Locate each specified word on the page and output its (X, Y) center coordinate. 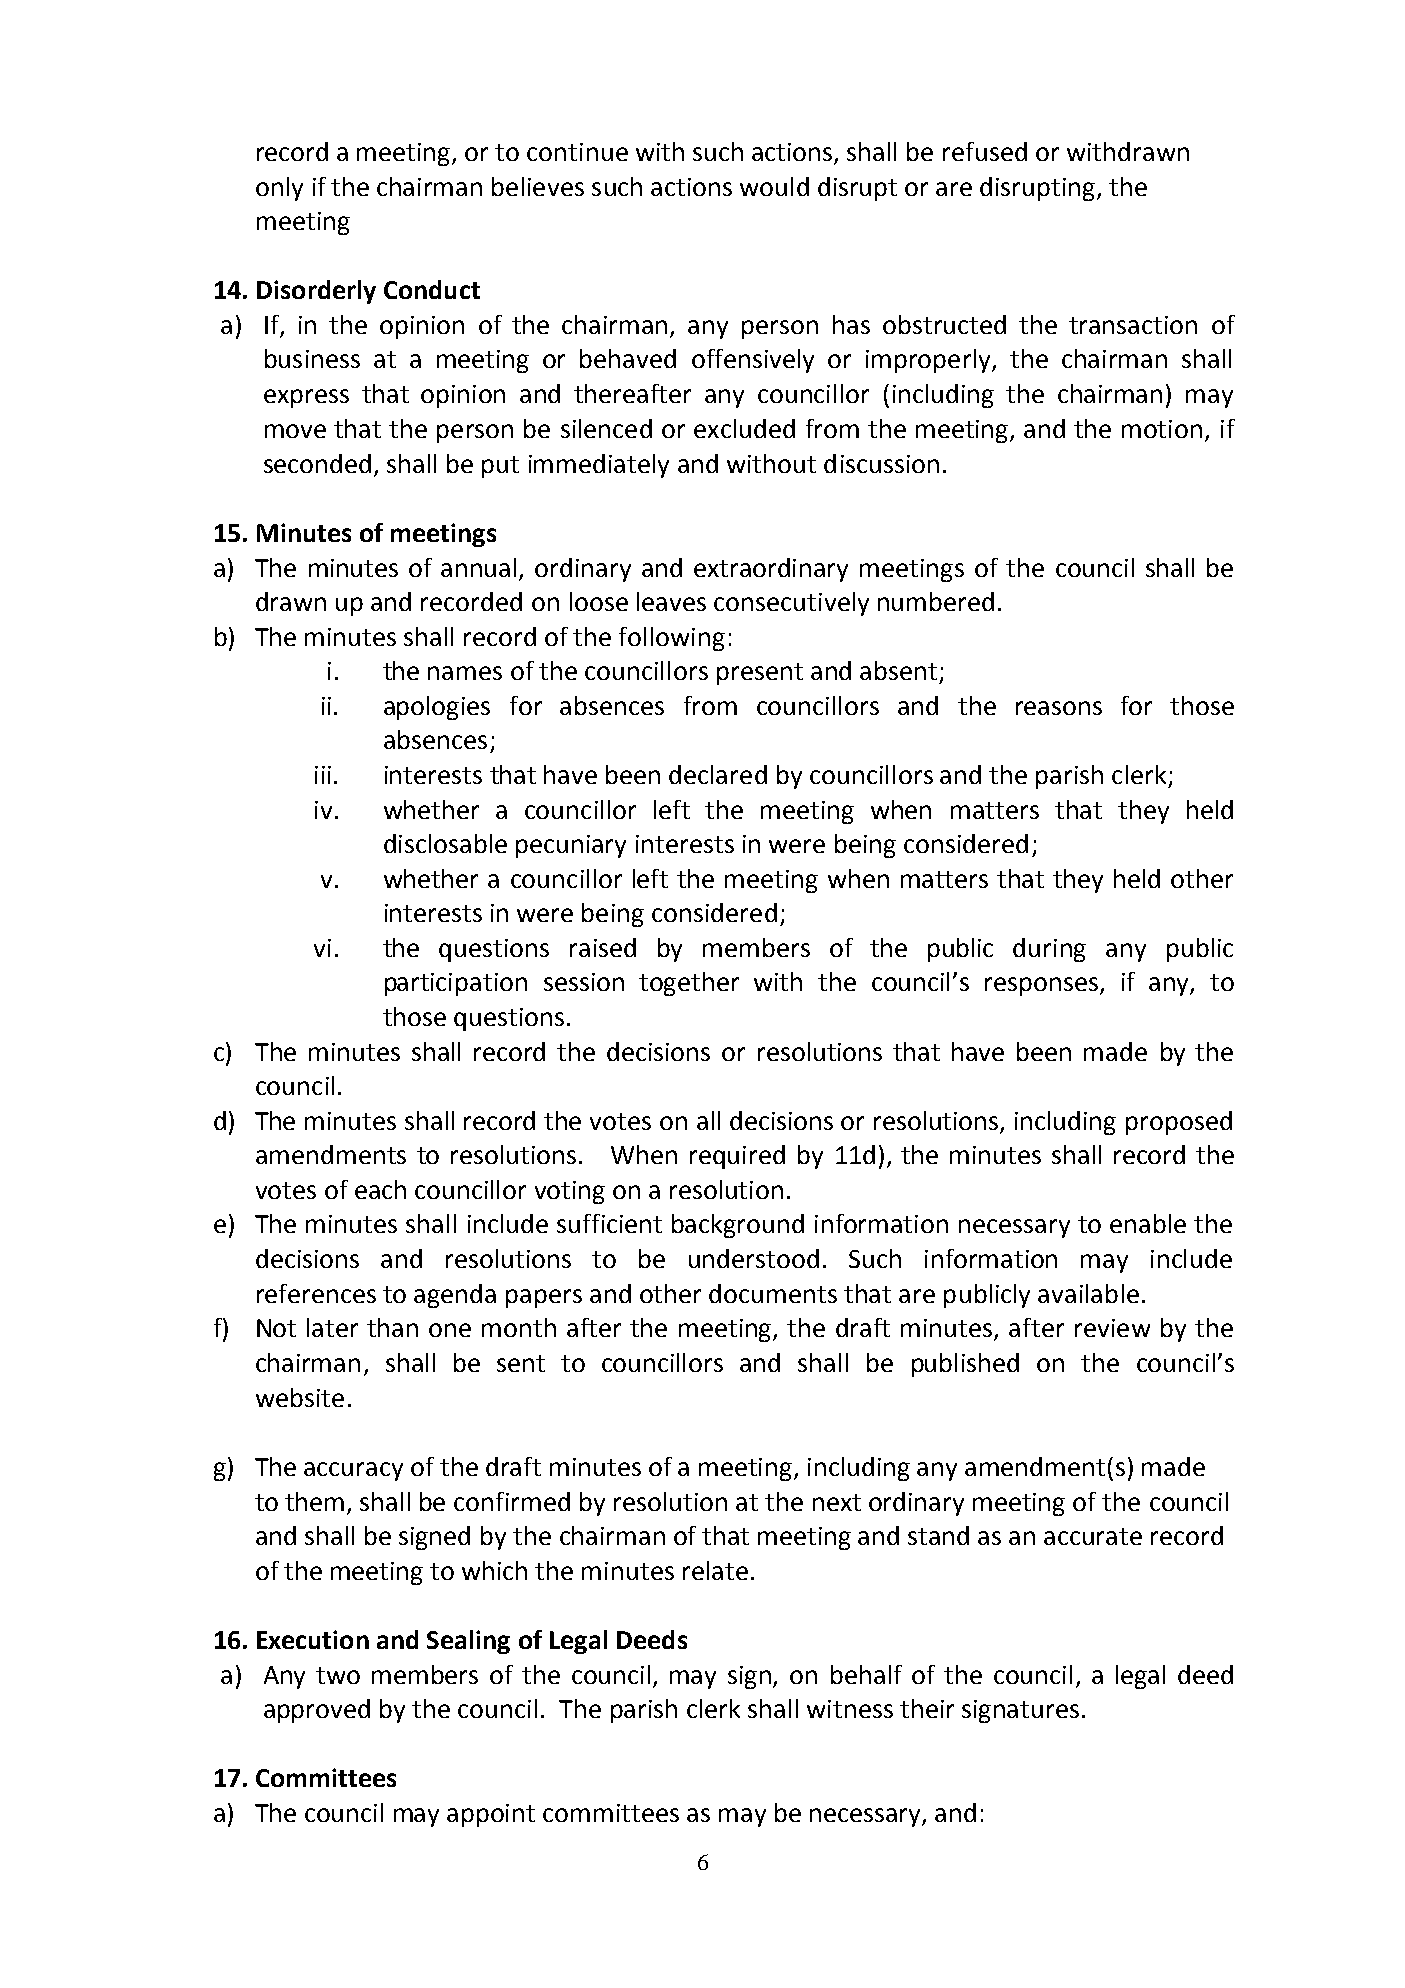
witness (850, 1709)
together (689, 984)
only (279, 189)
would (774, 186)
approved (317, 1711)
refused (985, 151)
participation (456, 984)
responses (1043, 986)
